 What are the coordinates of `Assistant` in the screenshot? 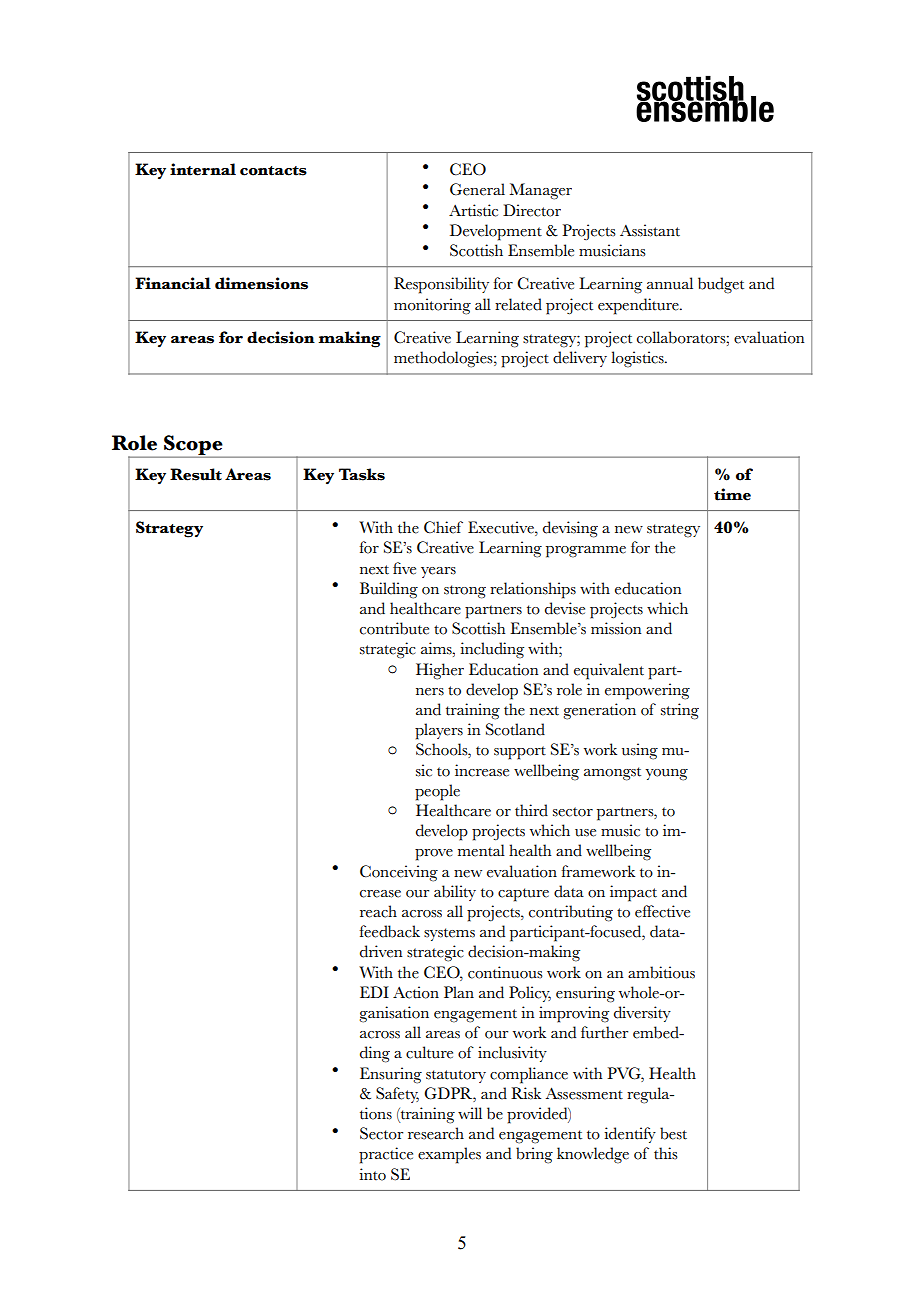 It's located at (650, 230).
